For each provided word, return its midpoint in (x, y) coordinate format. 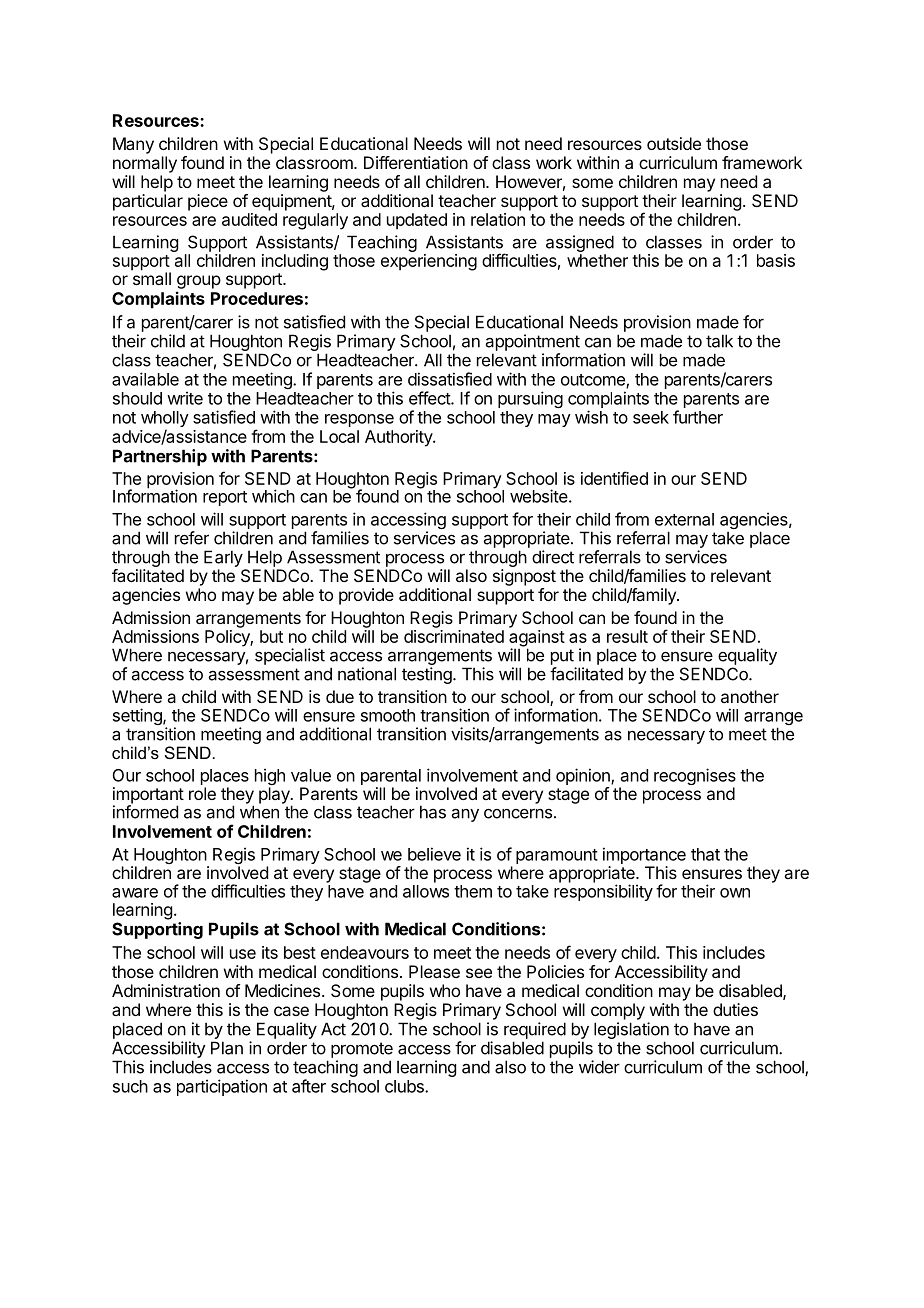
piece (208, 202)
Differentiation (416, 162)
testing (428, 675)
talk (719, 341)
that (705, 854)
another (750, 696)
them (473, 891)
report (225, 498)
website (539, 496)
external (684, 519)
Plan (227, 1048)
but (271, 636)
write (185, 398)
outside (674, 143)
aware (135, 893)
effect (430, 398)
